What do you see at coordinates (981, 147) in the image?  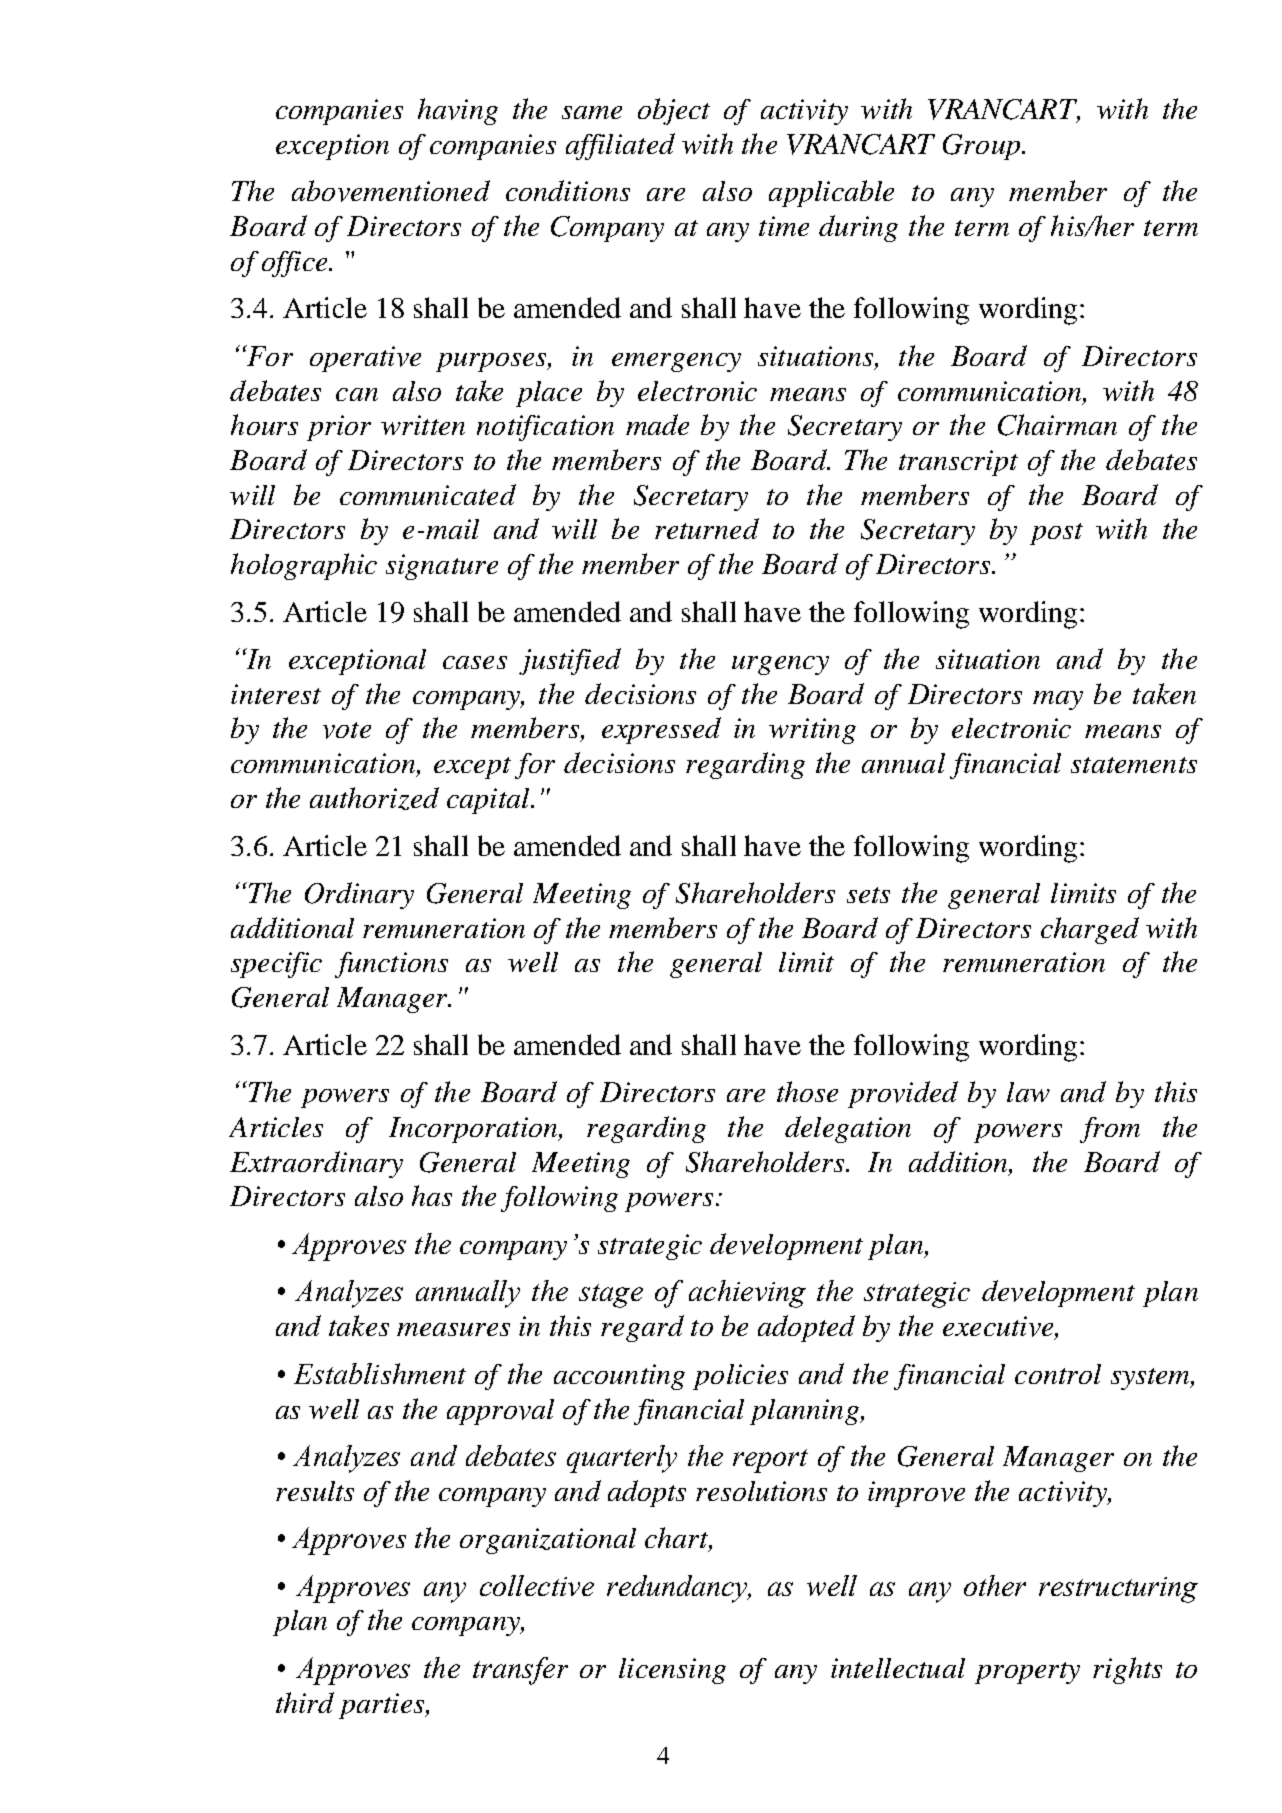 I see `Group` at bounding box center [981, 147].
